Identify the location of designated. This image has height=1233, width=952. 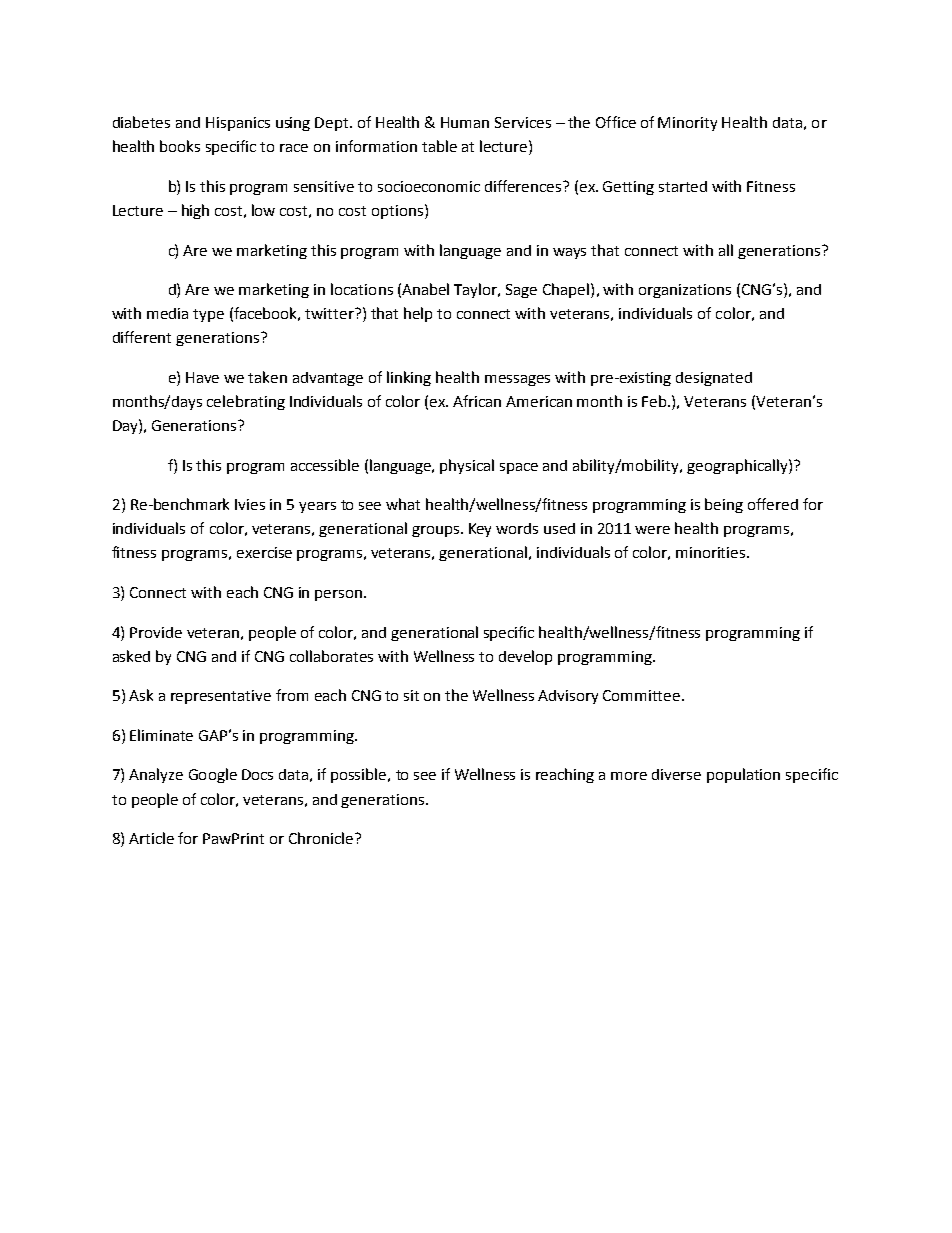
(714, 379).
